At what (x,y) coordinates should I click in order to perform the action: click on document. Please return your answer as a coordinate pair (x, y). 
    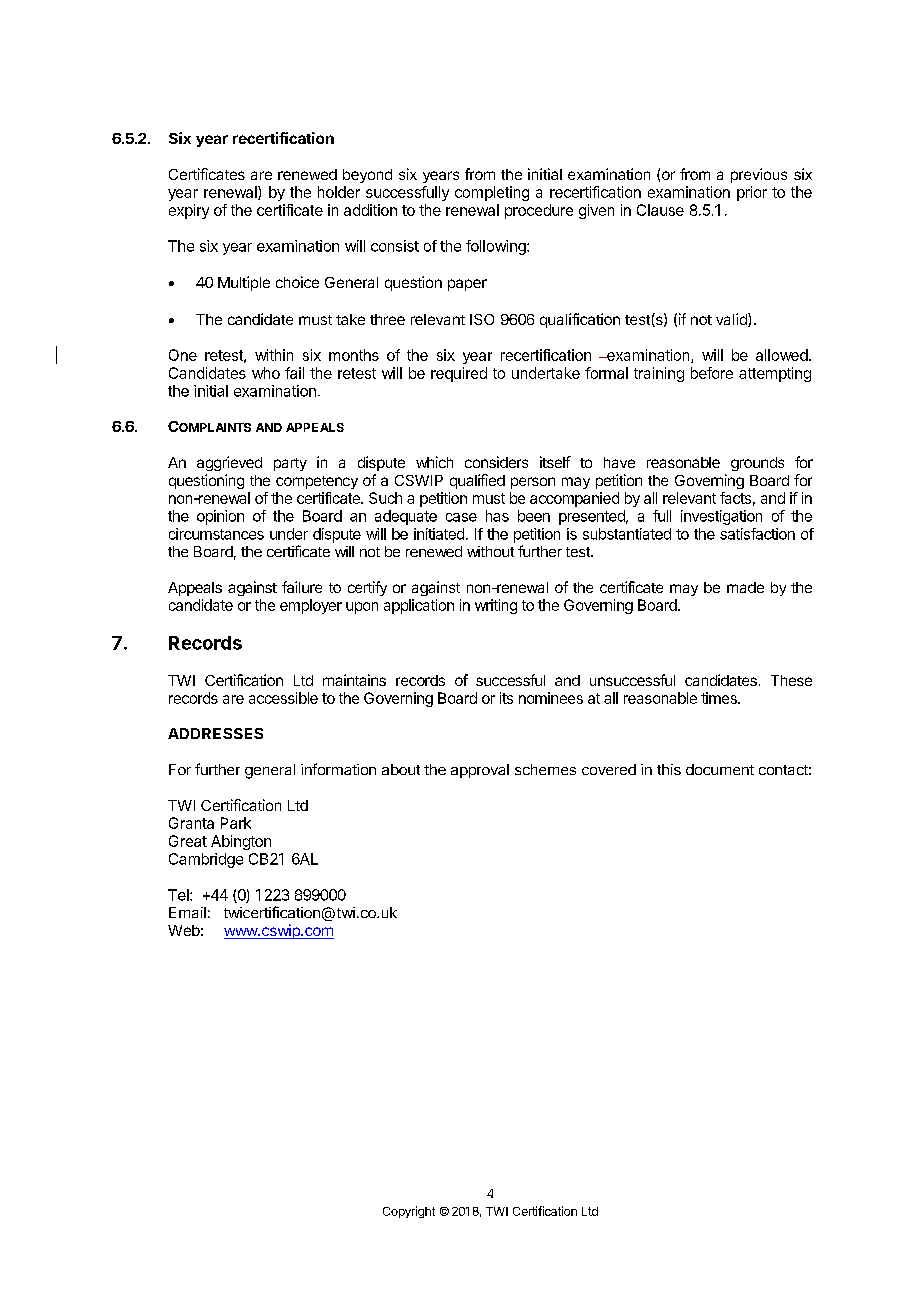
    Looking at the image, I should click on (720, 769).
